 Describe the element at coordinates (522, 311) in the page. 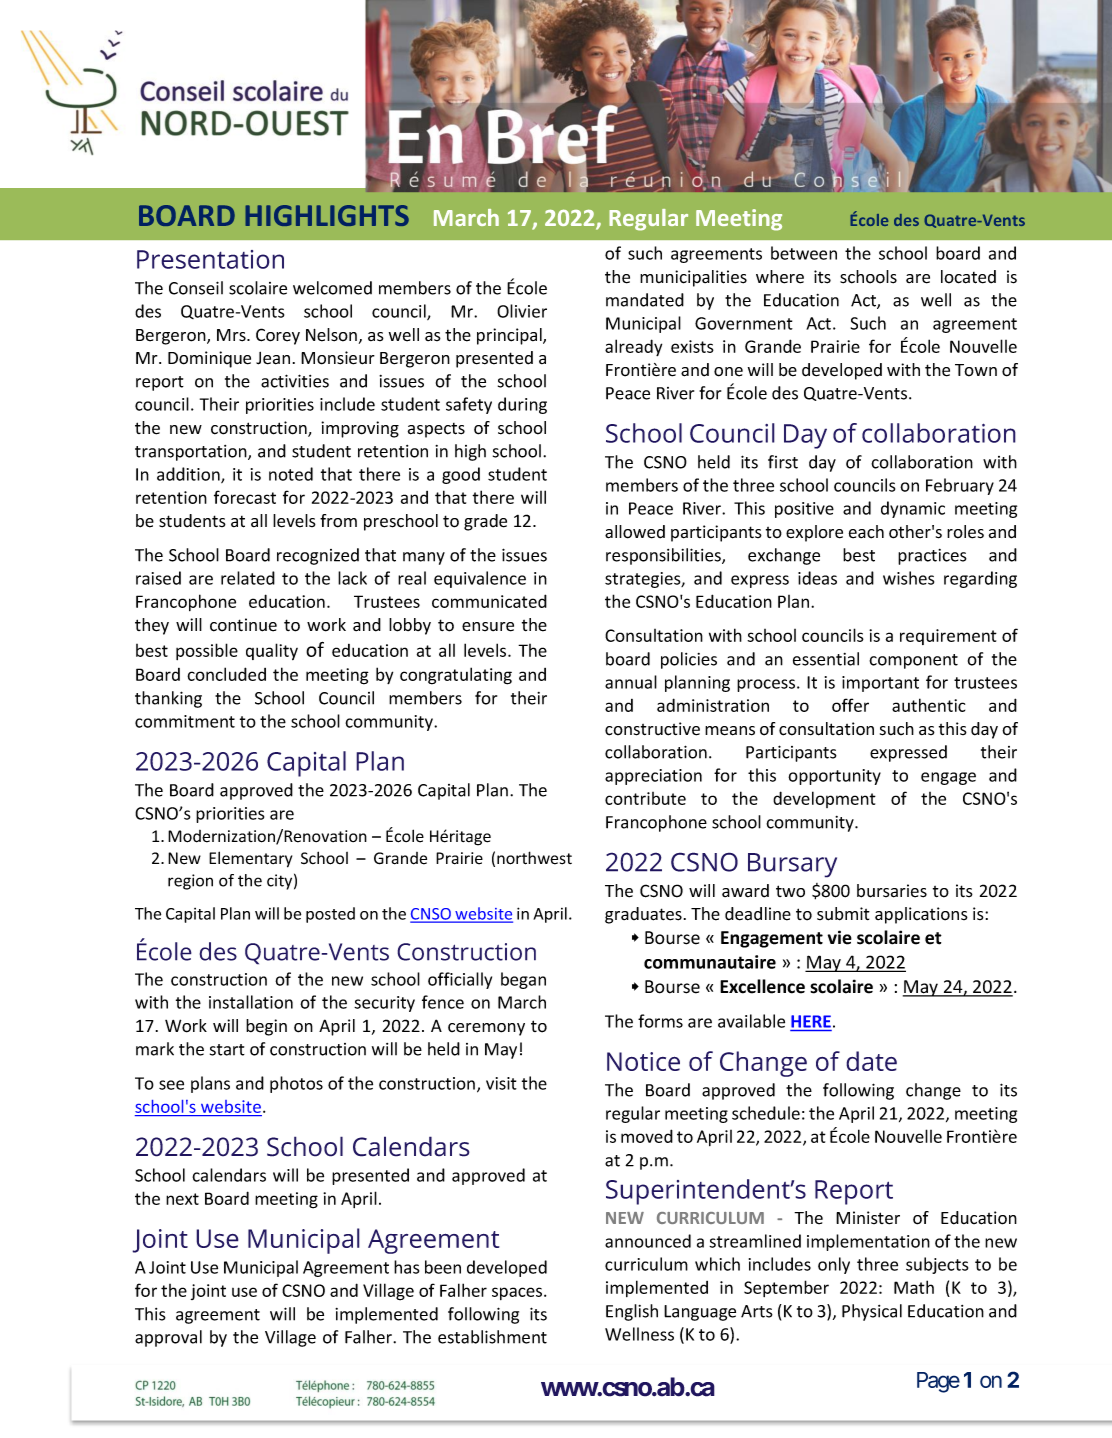

I see `Olivier` at that location.
